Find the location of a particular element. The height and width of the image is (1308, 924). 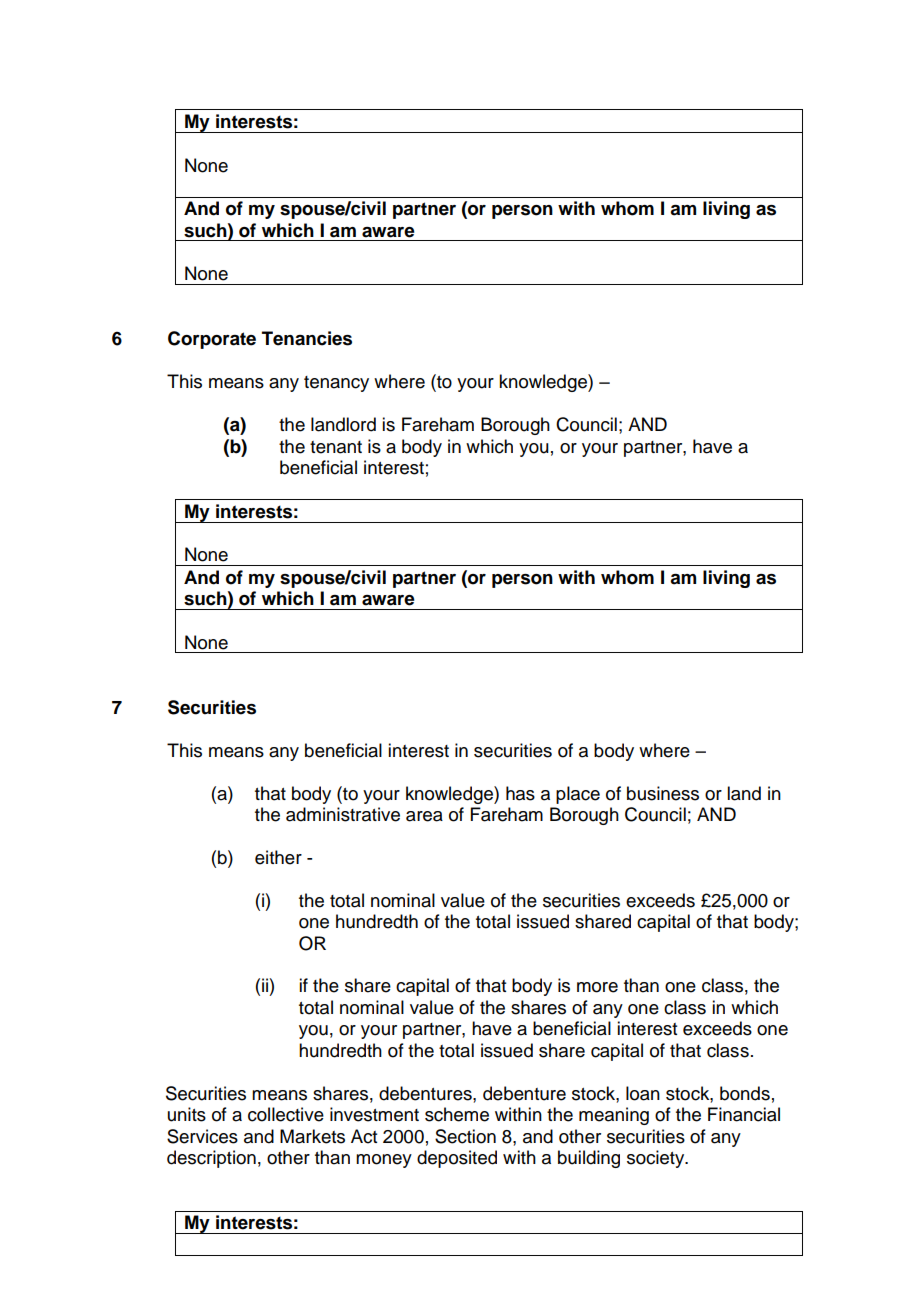

collective is located at coordinates (286, 1114).
